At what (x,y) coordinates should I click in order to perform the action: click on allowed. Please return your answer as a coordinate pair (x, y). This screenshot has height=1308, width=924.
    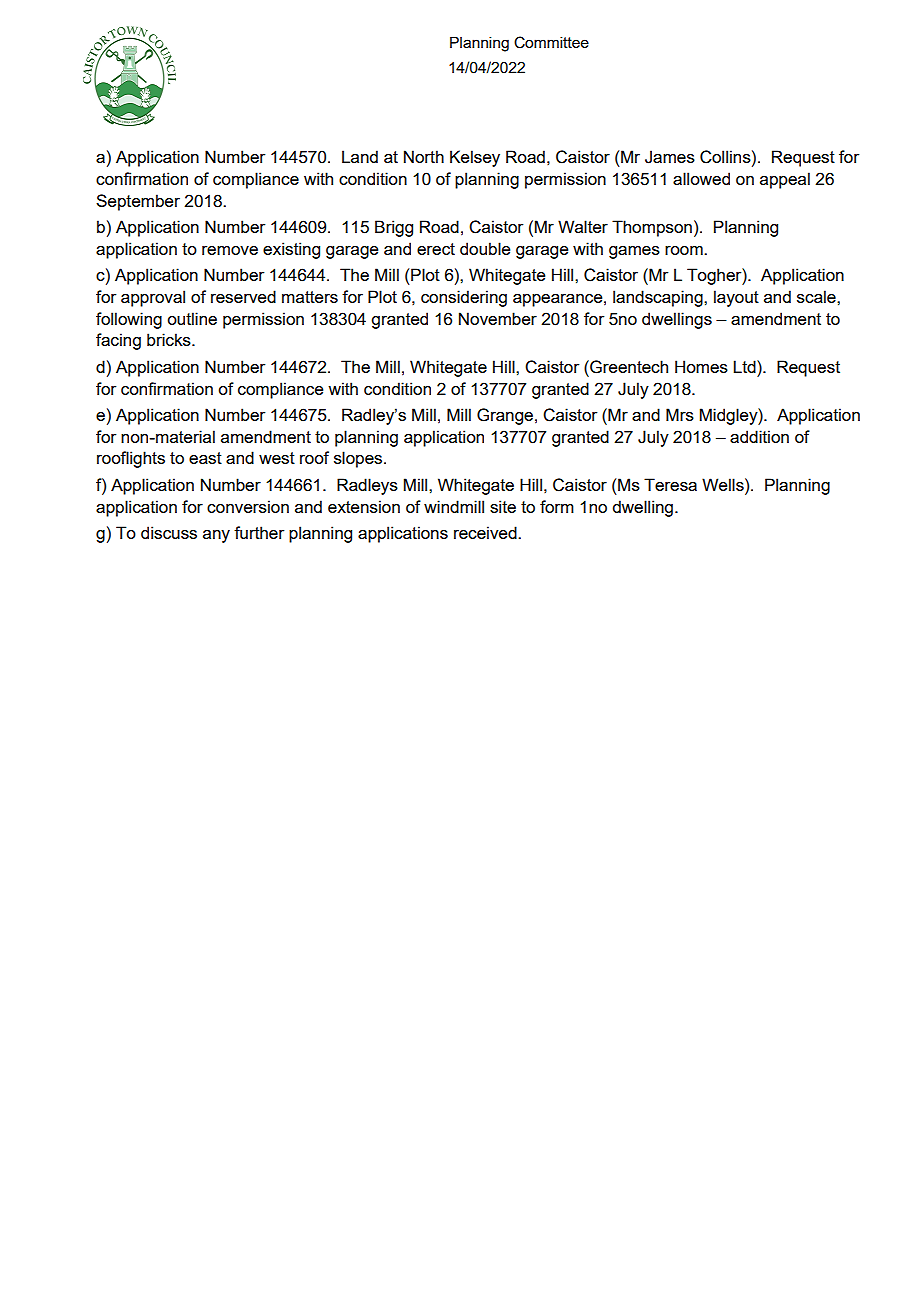
    Looking at the image, I should click on (701, 178).
